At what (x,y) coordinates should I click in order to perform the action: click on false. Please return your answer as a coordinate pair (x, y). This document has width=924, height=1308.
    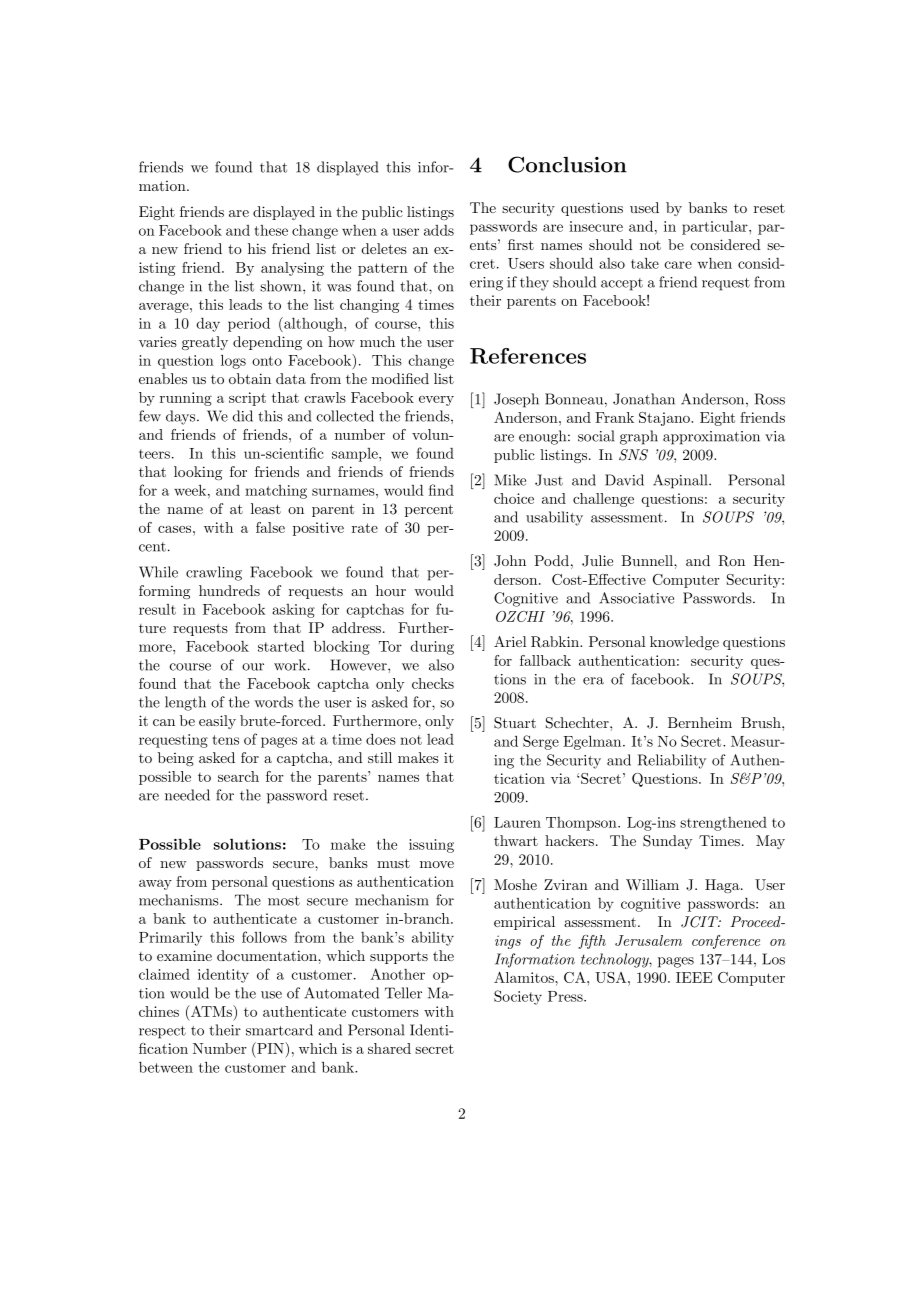
    Looking at the image, I should click on (270, 527).
